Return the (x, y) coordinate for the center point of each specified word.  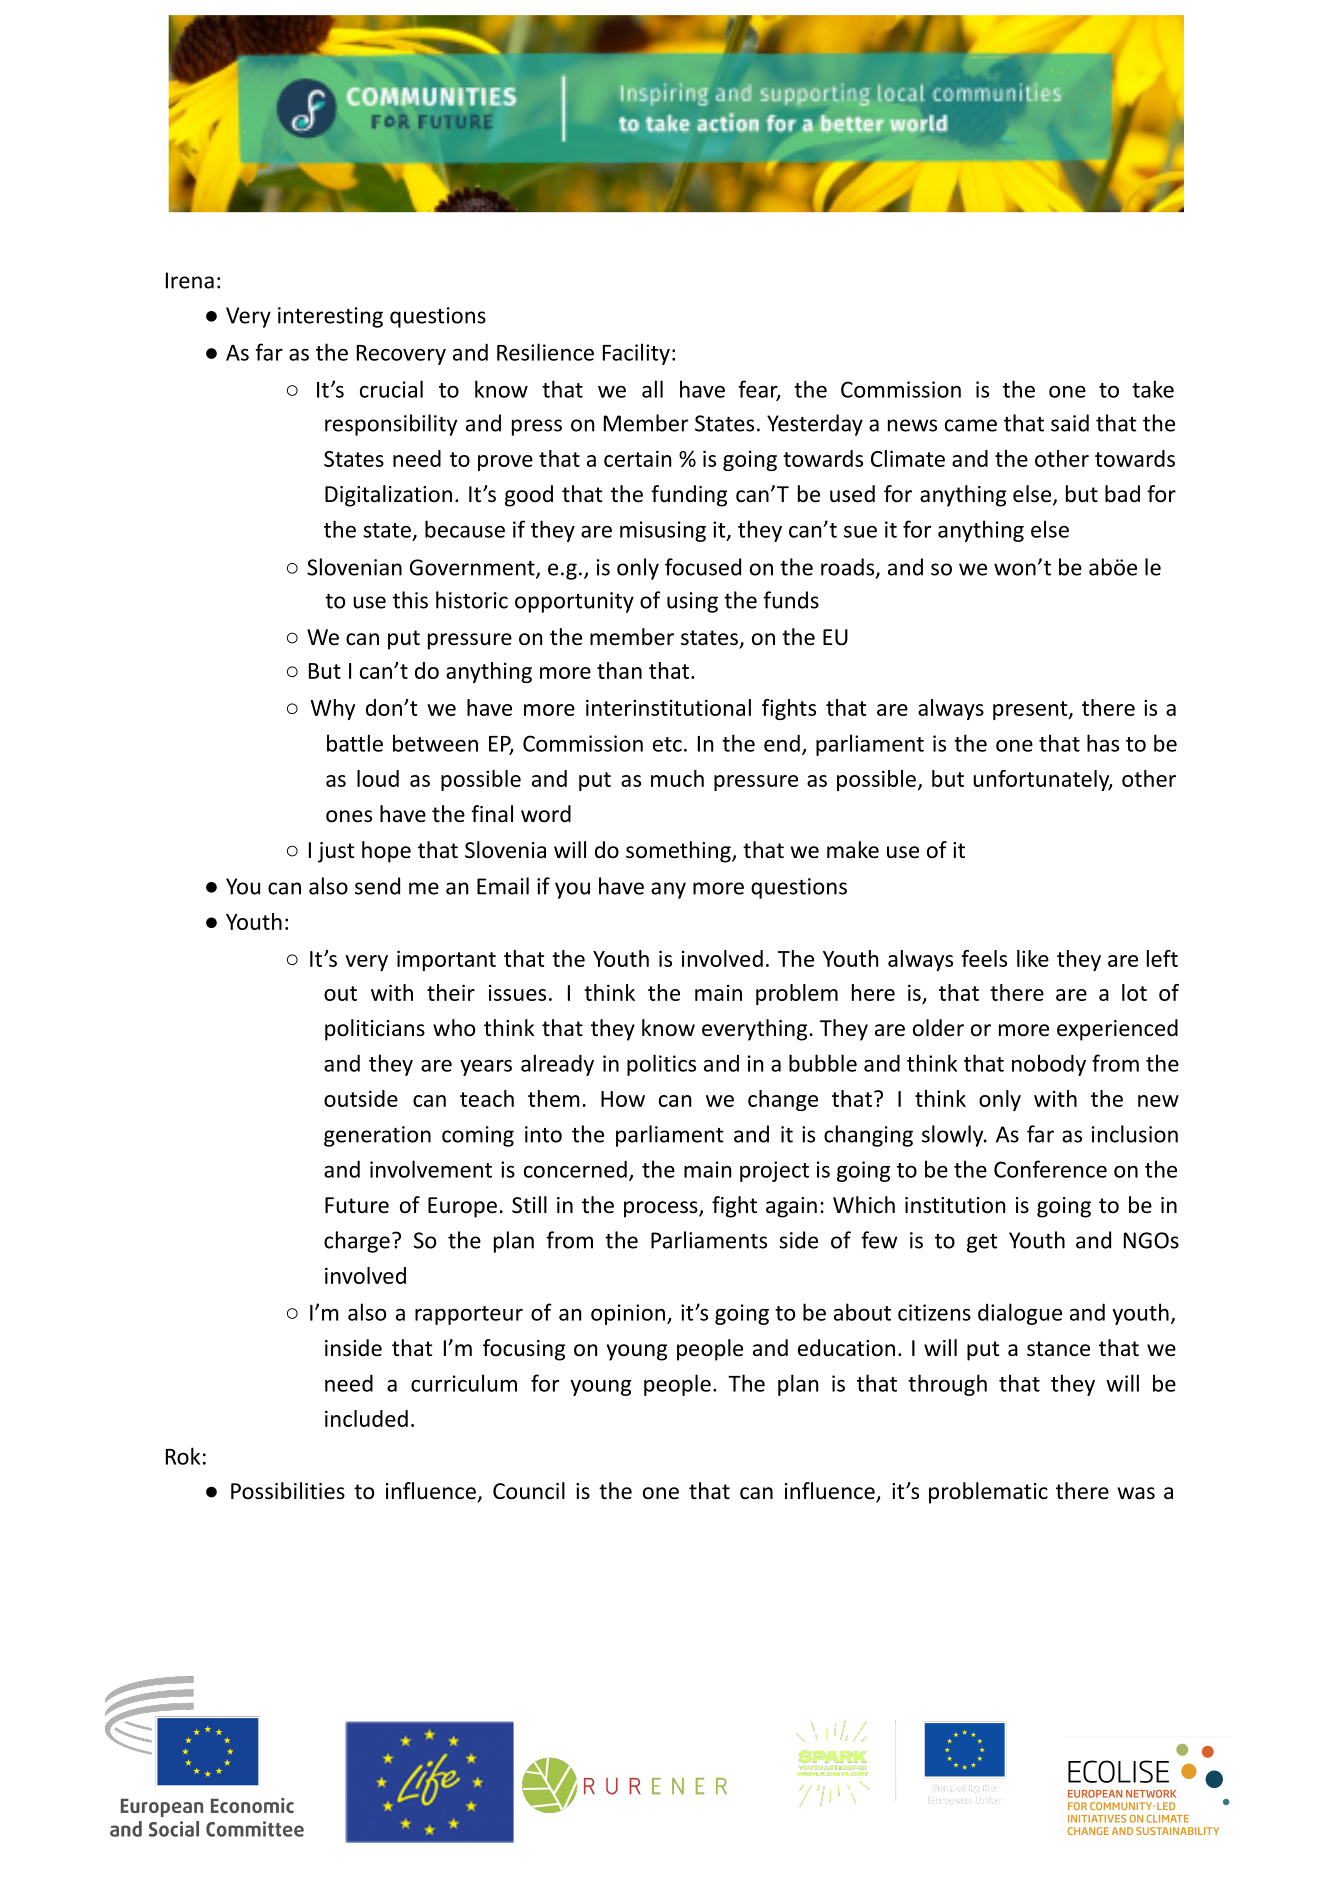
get (982, 1243)
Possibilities (288, 1491)
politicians (375, 1030)
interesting (330, 317)
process (662, 1209)
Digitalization (388, 496)
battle (355, 743)
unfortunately (1042, 780)
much (677, 778)
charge (357, 1242)
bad (1122, 494)
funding (689, 496)
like (1033, 958)
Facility (636, 354)
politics (661, 1065)
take (1153, 389)
